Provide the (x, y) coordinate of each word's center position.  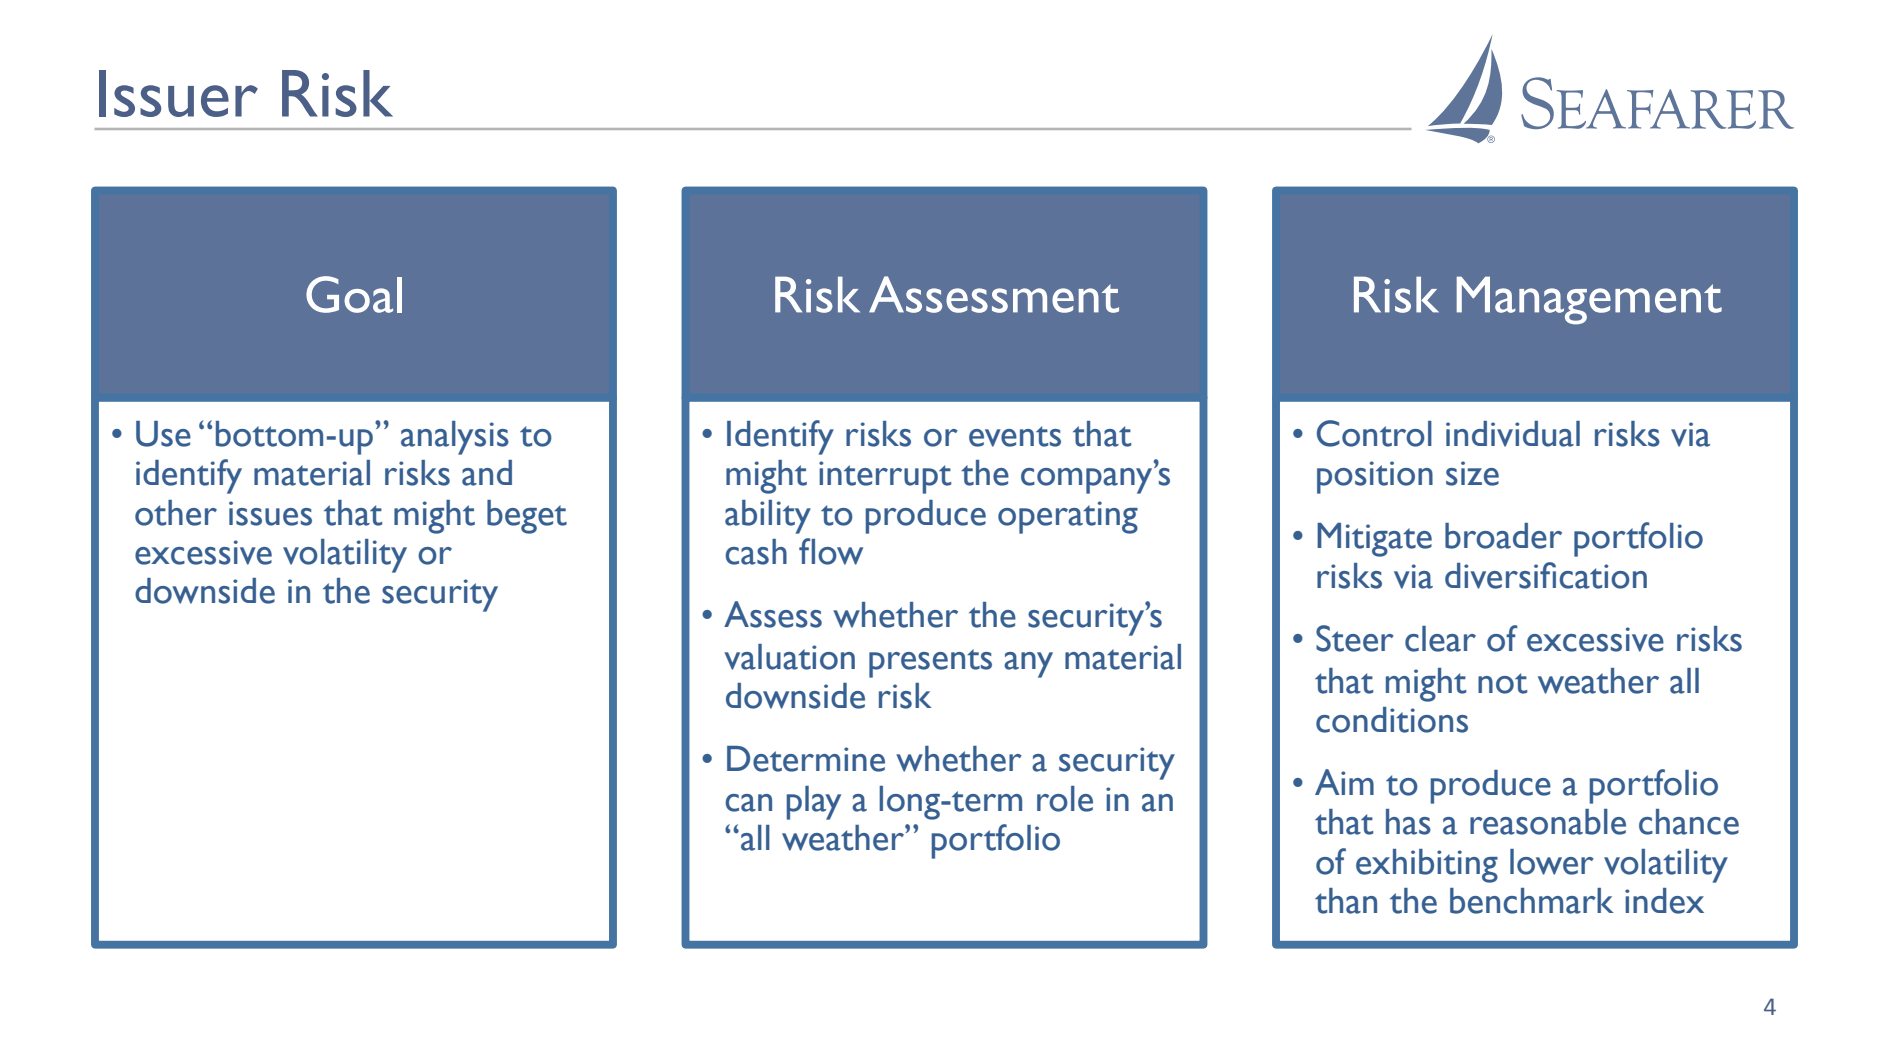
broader (1503, 536)
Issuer (178, 93)
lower (1552, 862)
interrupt (885, 477)
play (813, 803)
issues (270, 513)
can (748, 803)
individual (1513, 434)
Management (1589, 300)
